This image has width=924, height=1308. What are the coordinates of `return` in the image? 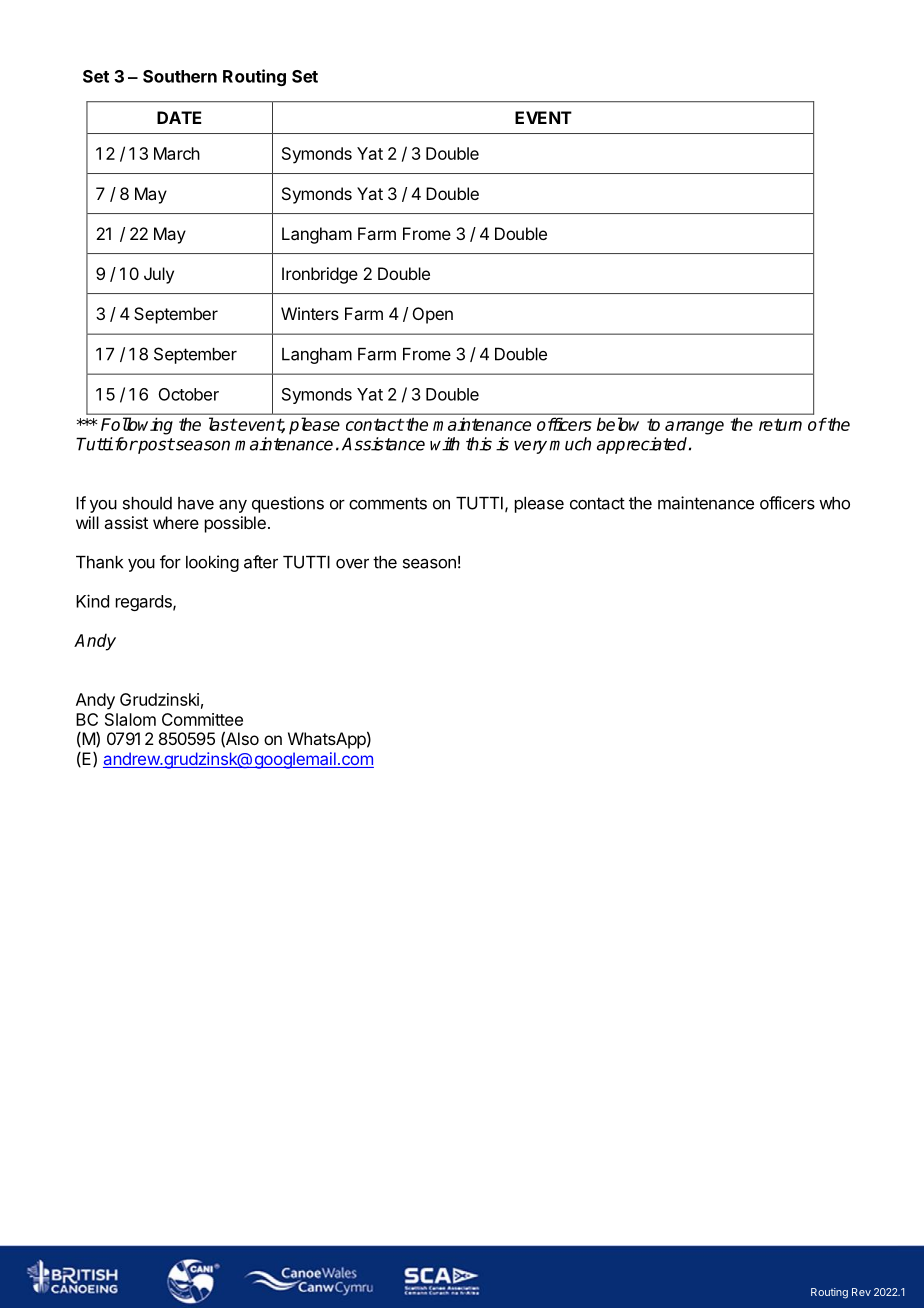 It's located at (780, 424).
